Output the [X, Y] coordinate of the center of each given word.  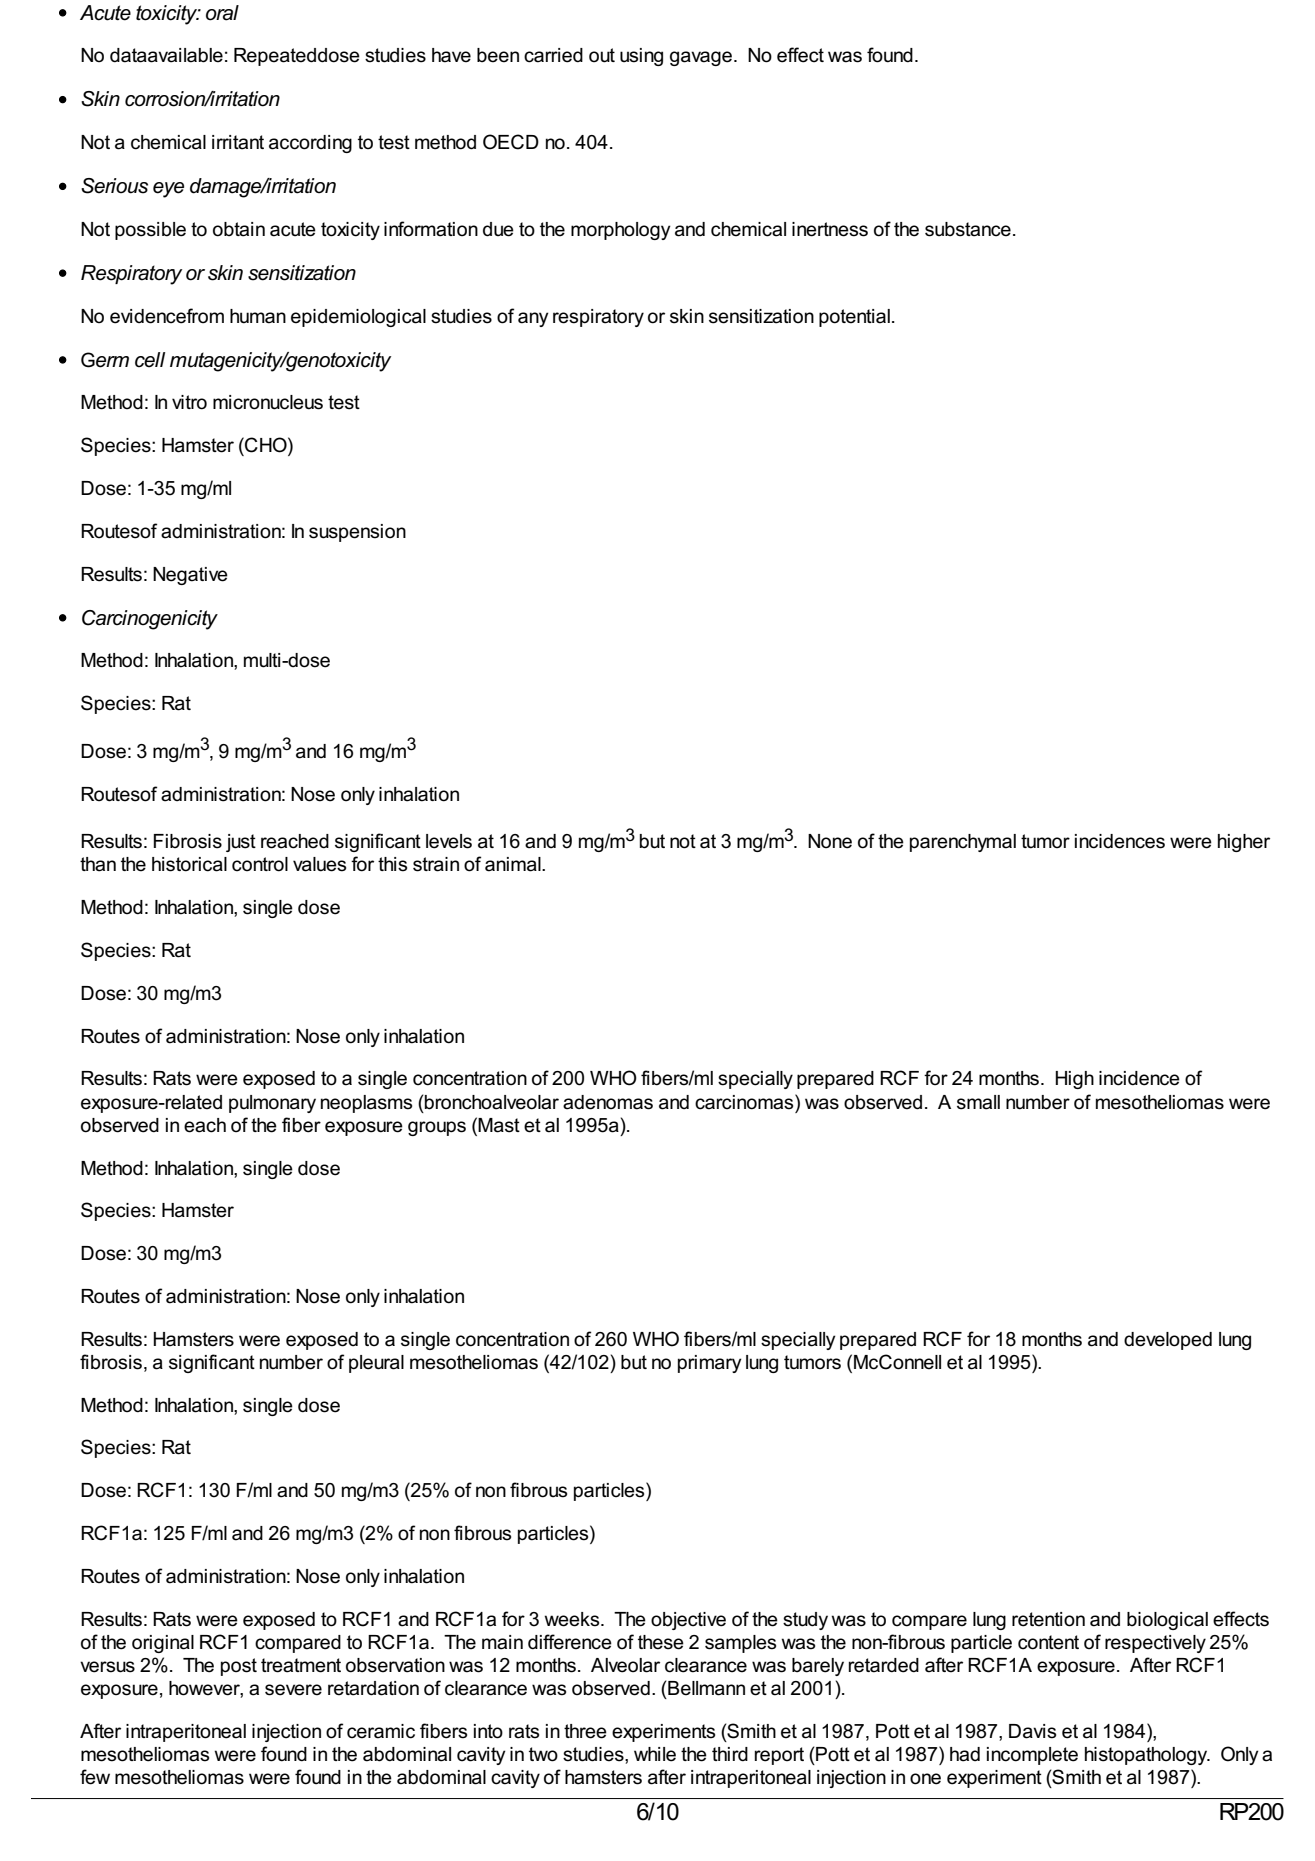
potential [854, 318]
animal [514, 864]
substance [968, 229]
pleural [376, 1364]
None [830, 841]
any [533, 319]
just [241, 843]
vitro [189, 402]
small [978, 1102]
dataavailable [166, 55]
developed [1168, 1341]
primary [710, 1364]
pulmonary [272, 1104]
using [641, 57]
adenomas [608, 1102]
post [239, 1667]
